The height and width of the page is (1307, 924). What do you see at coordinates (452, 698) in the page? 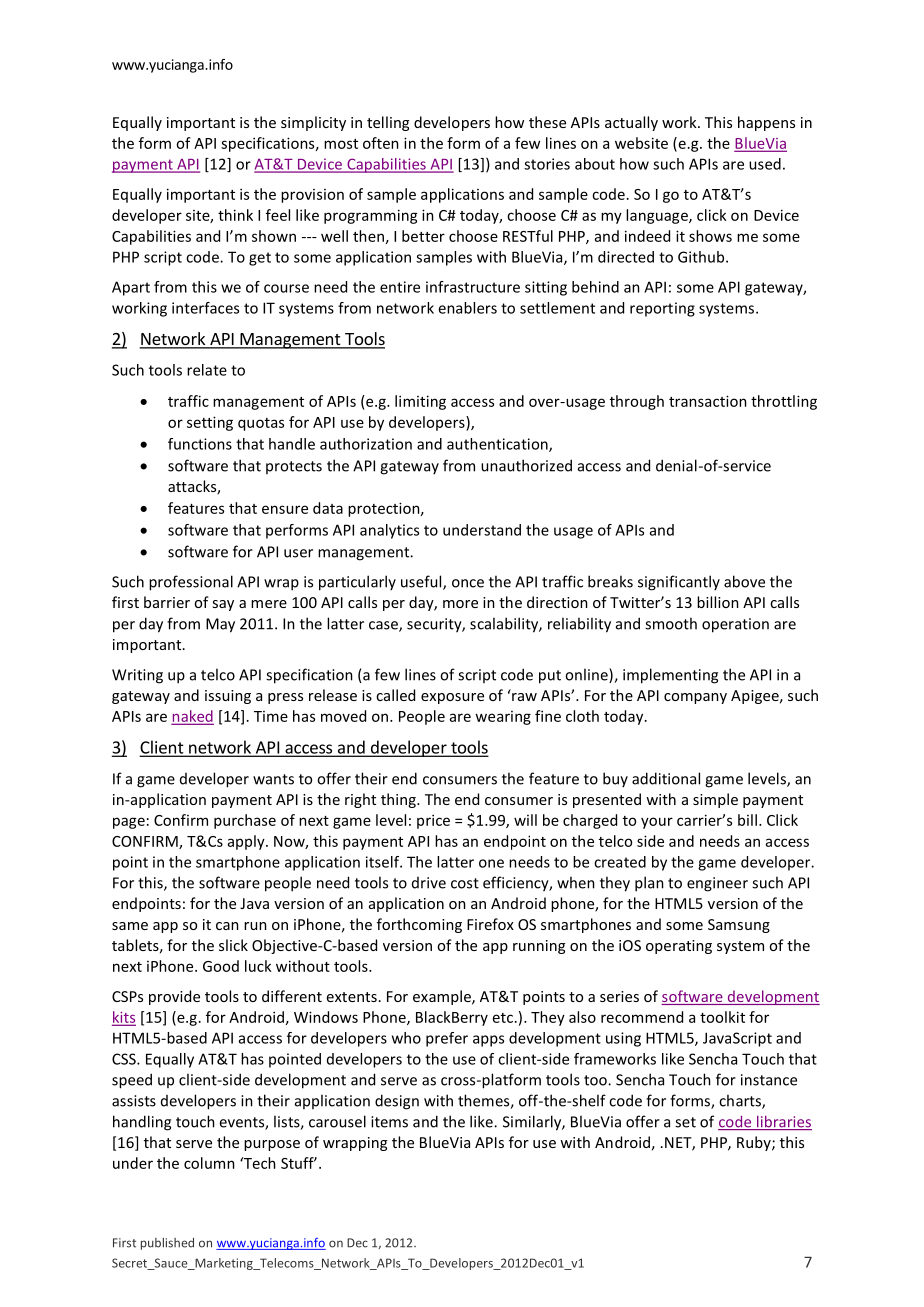
I see `exposure` at bounding box center [452, 698].
